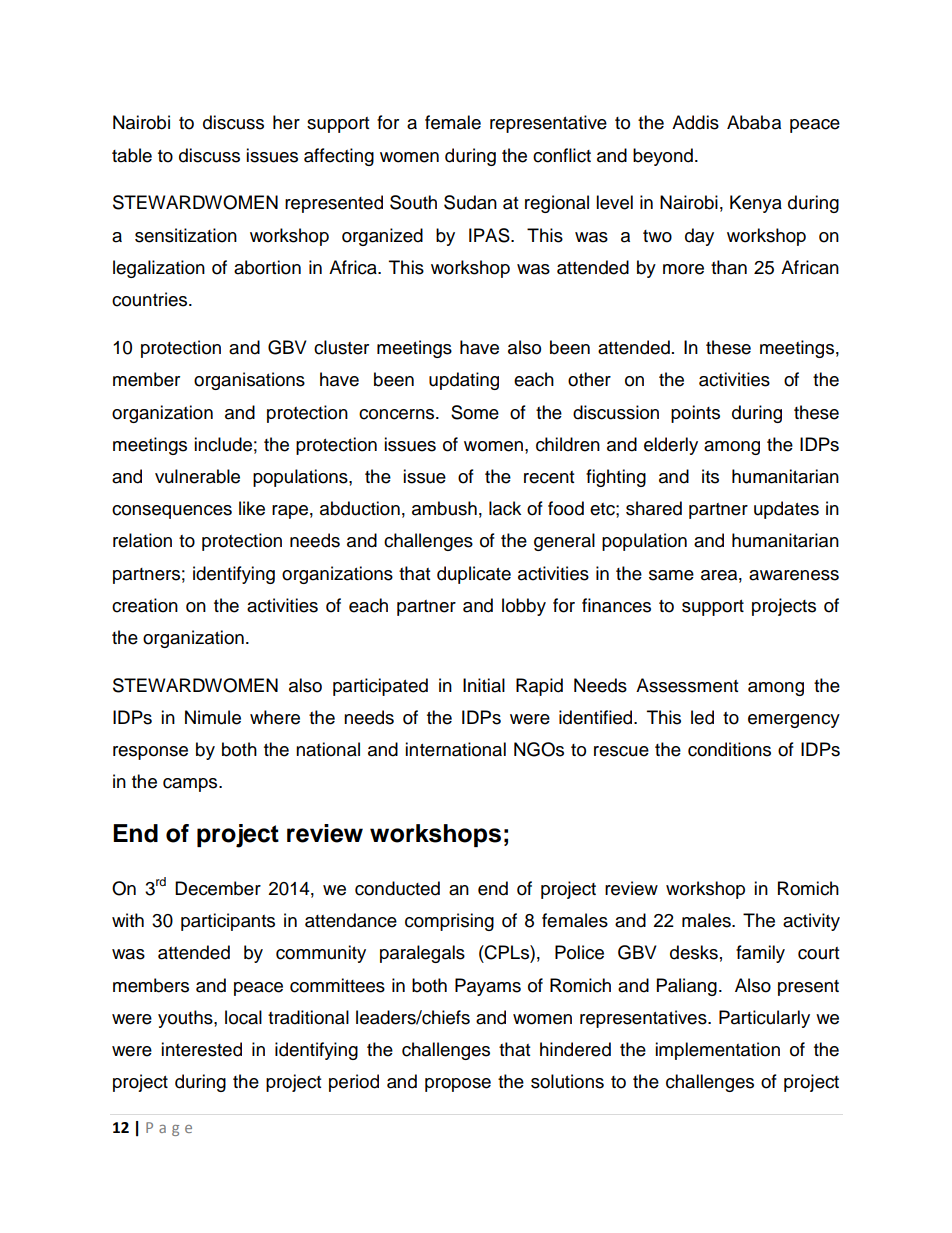 The image size is (952, 1233). What do you see at coordinates (201, 1049) in the screenshot?
I see `interested` at bounding box center [201, 1049].
